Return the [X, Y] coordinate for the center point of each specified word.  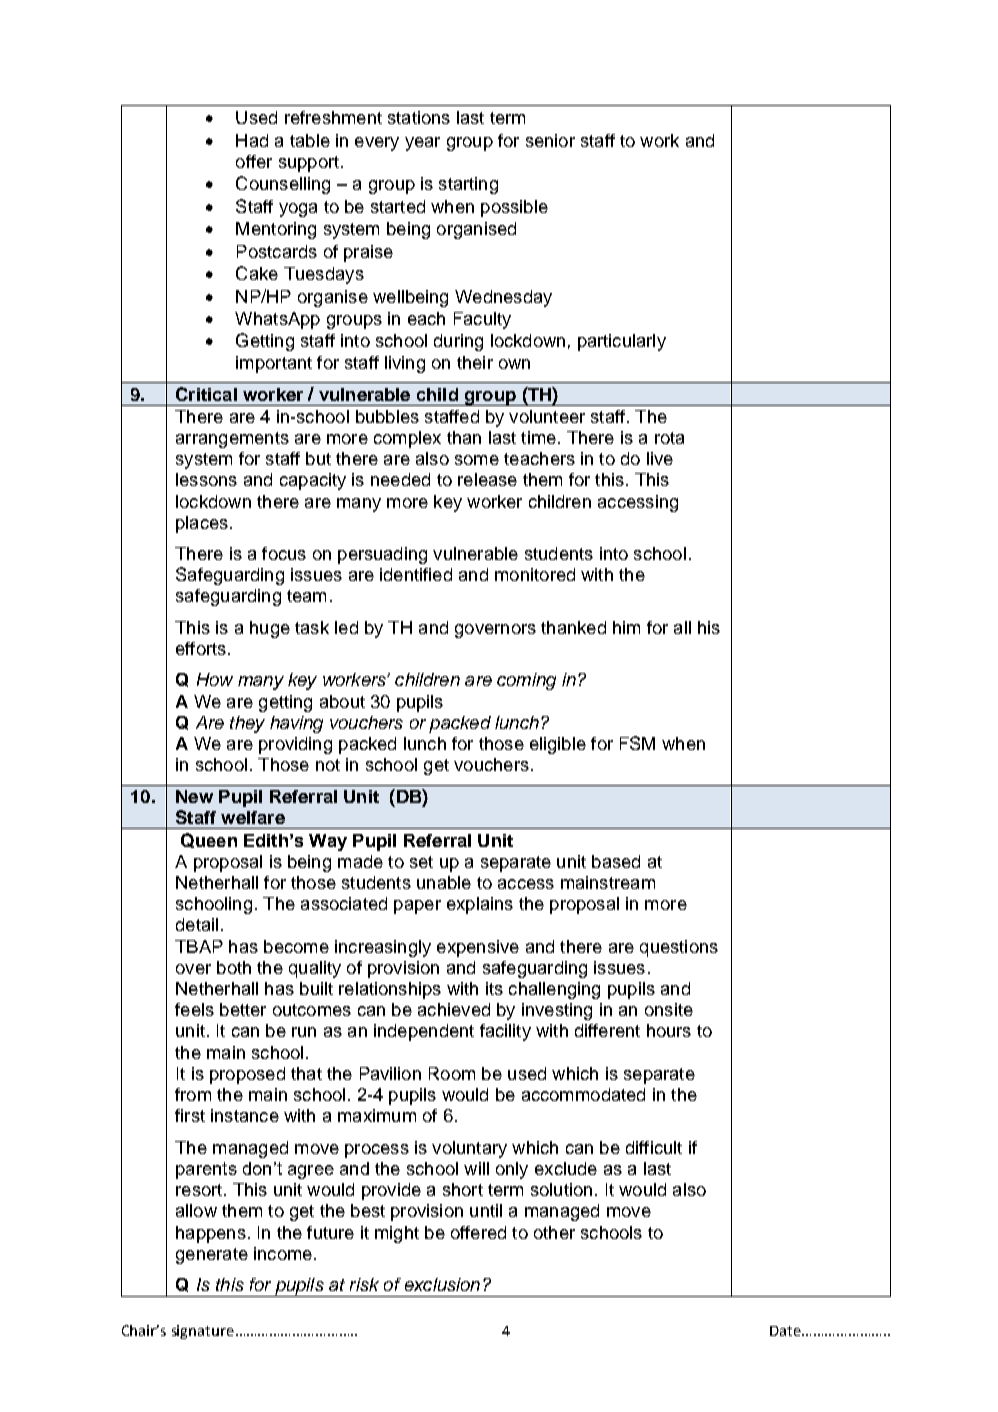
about [342, 701]
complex [407, 439]
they [247, 724]
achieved [454, 1009]
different [607, 1030]
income [283, 1253]
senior [550, 140]
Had [252, 140]
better [243, 1009]
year [422, 144]
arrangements [232, 440]
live [660, 458]
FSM [637, 743]
